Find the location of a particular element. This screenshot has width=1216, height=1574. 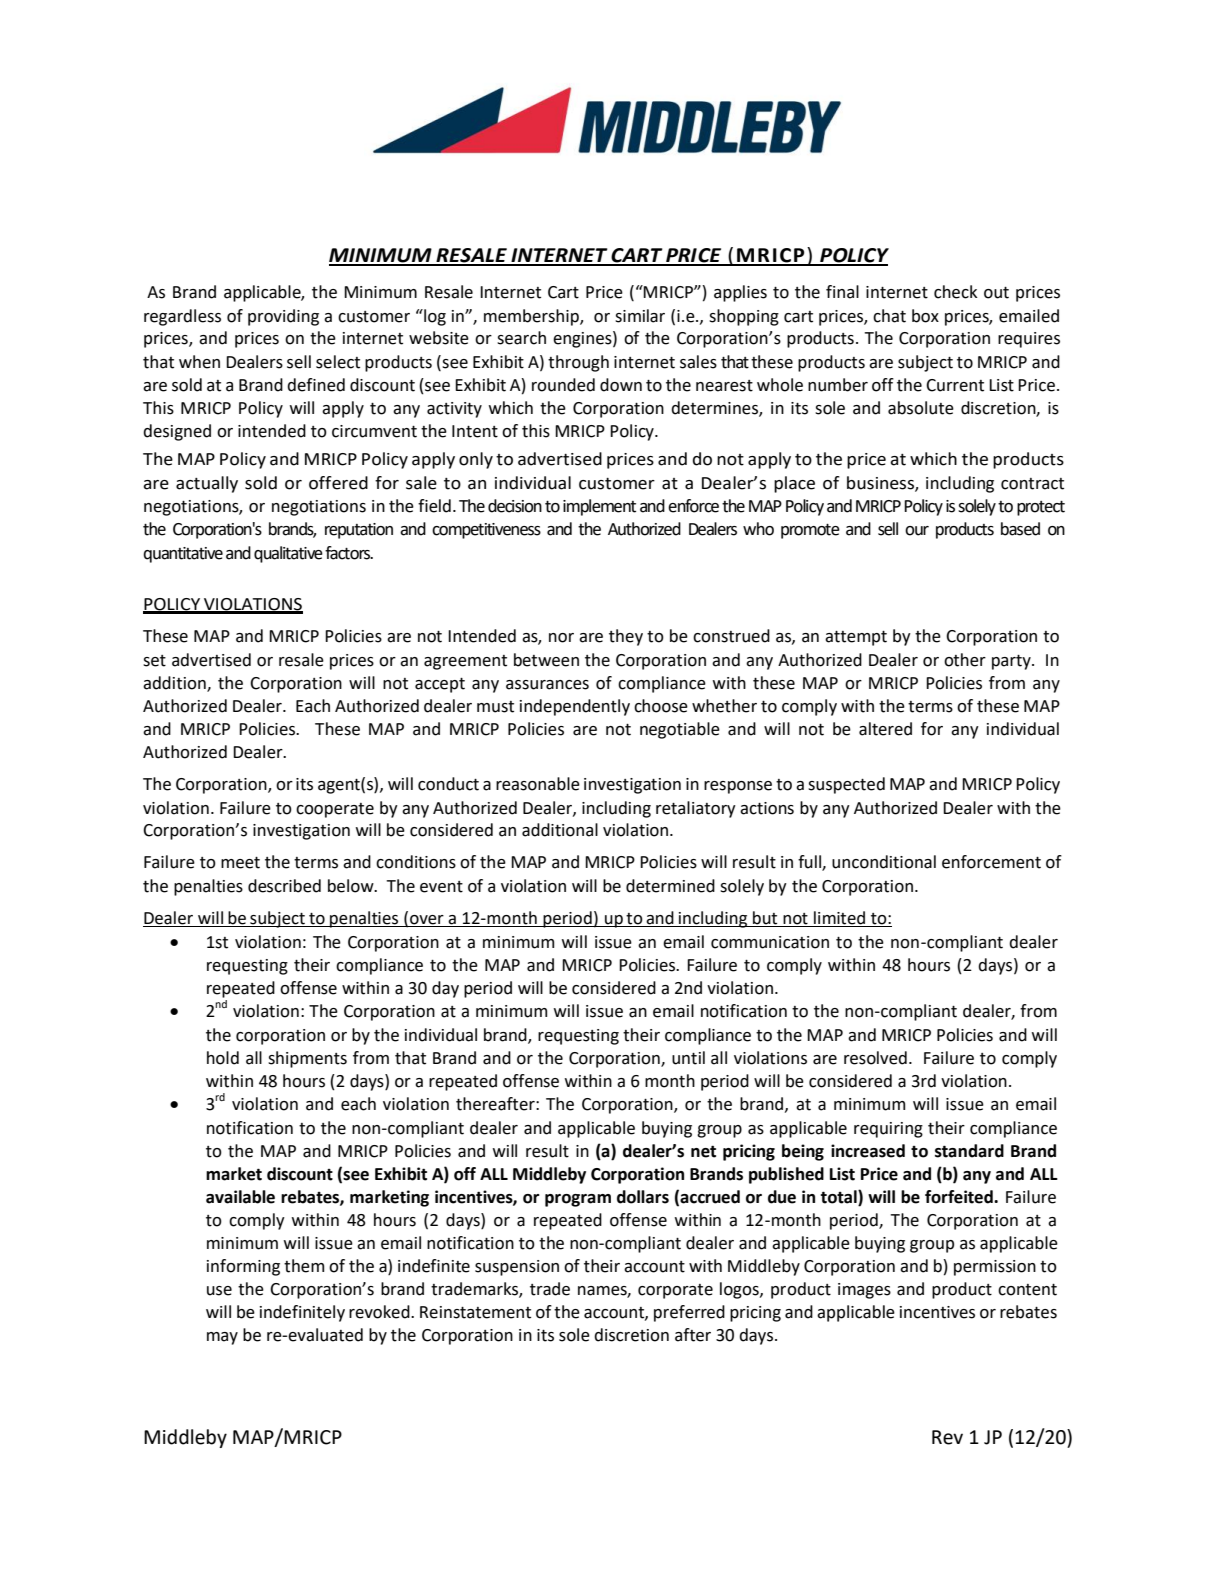

providing is located at coordinates (283, 317).
